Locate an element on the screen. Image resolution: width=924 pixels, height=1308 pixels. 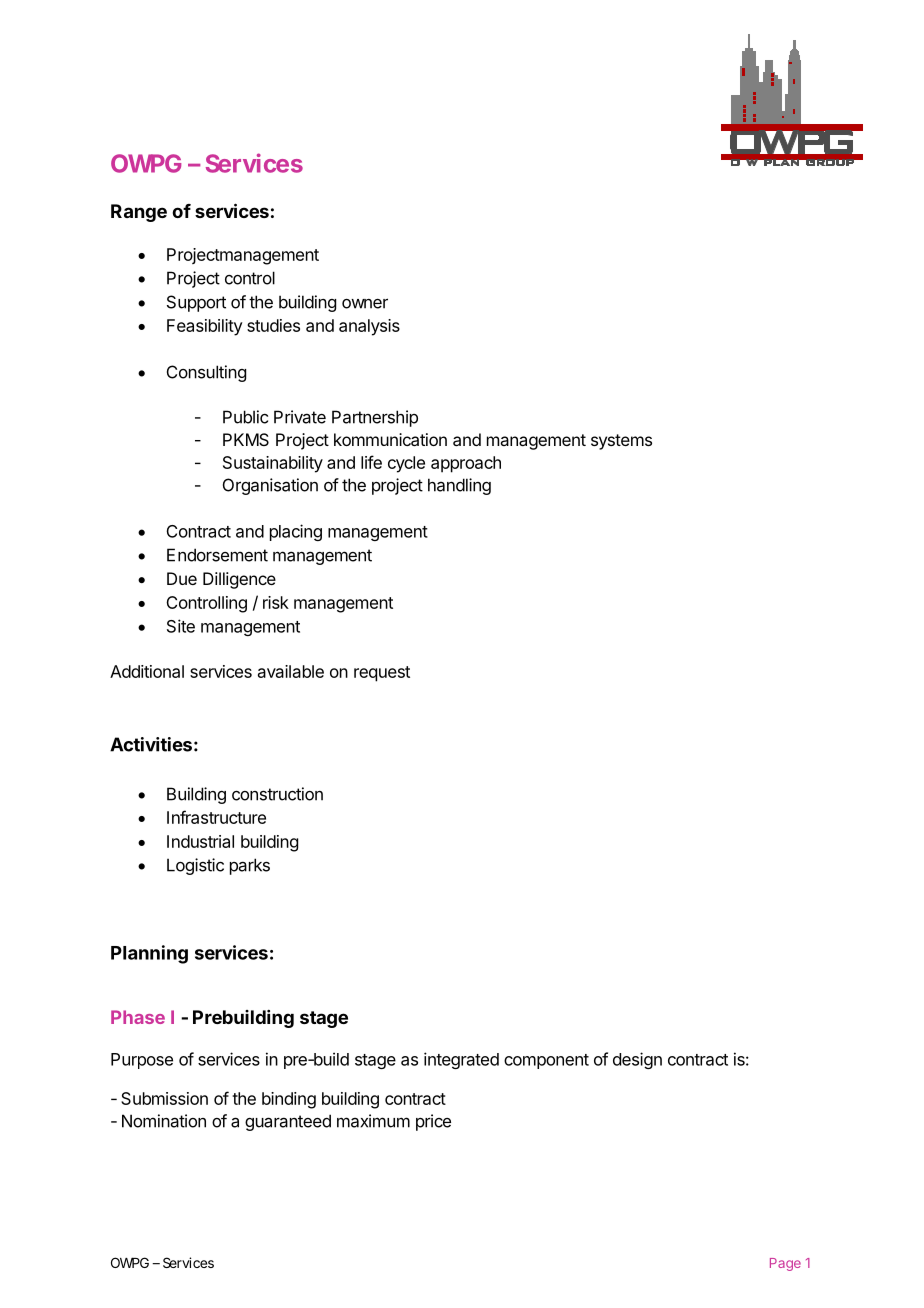
price is located at coordinates (433, 1122).
